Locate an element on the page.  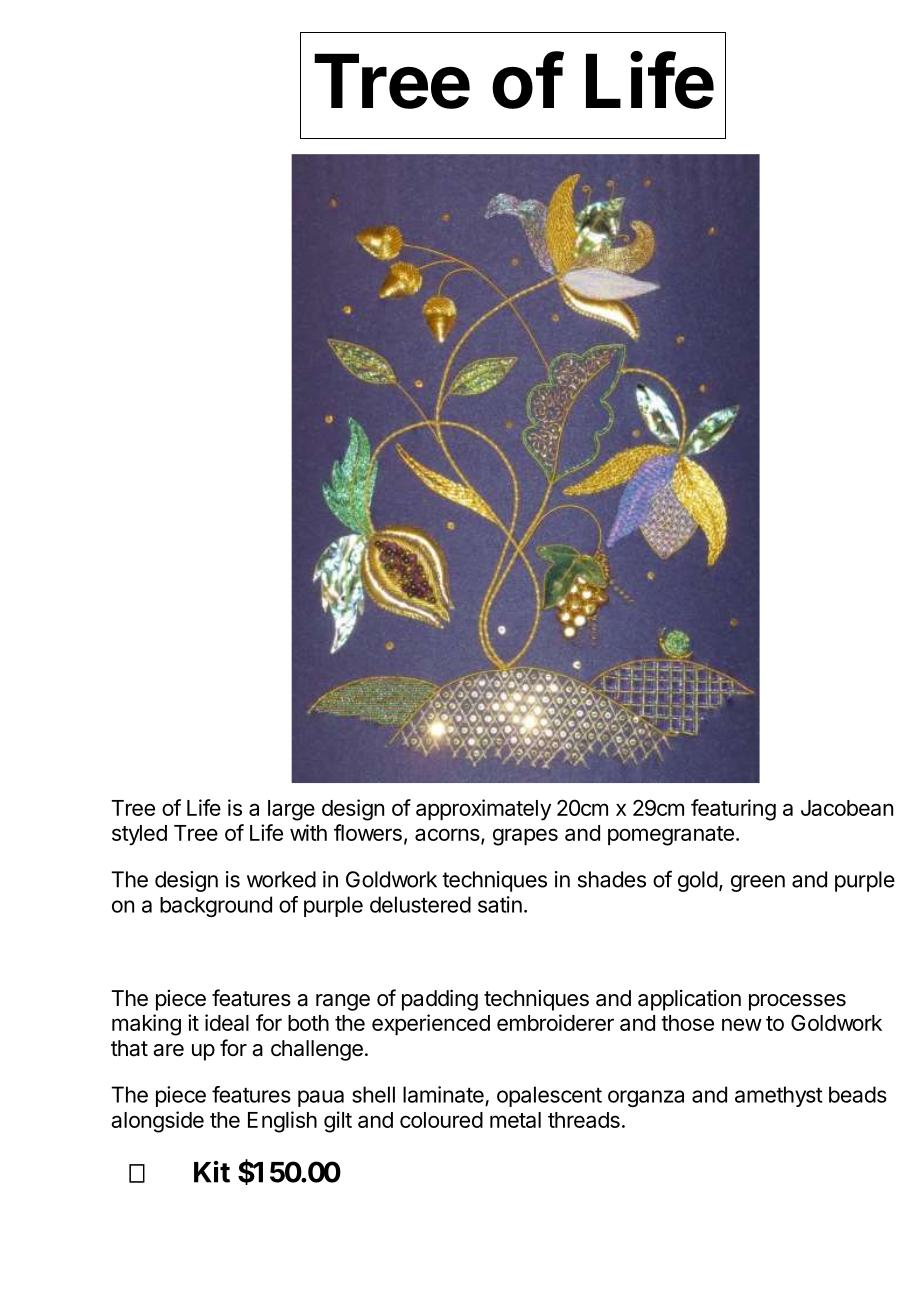
green is located at coordinates (758, 883).
